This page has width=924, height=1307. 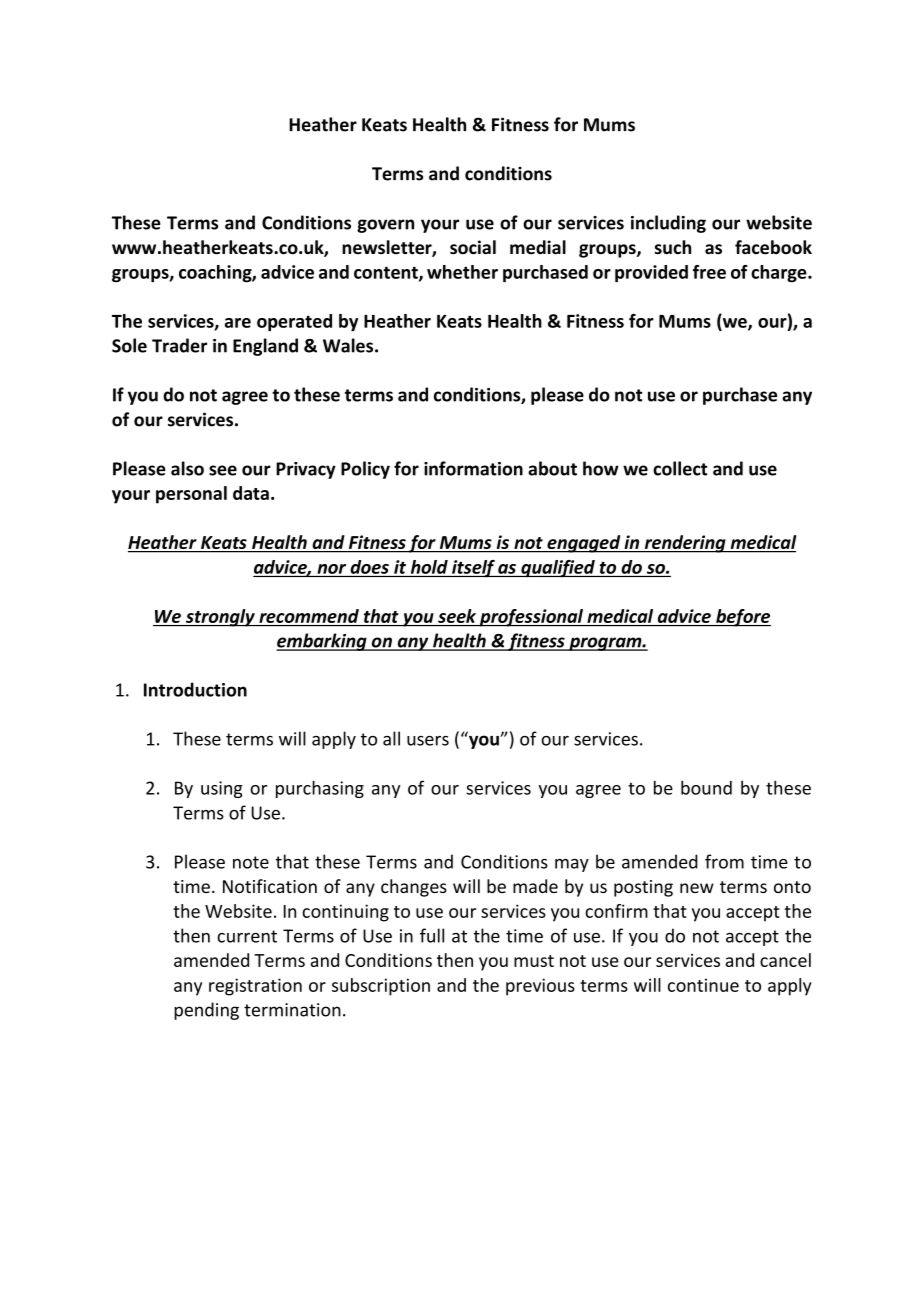 I want to click on social, so click(x=473, y=247).
